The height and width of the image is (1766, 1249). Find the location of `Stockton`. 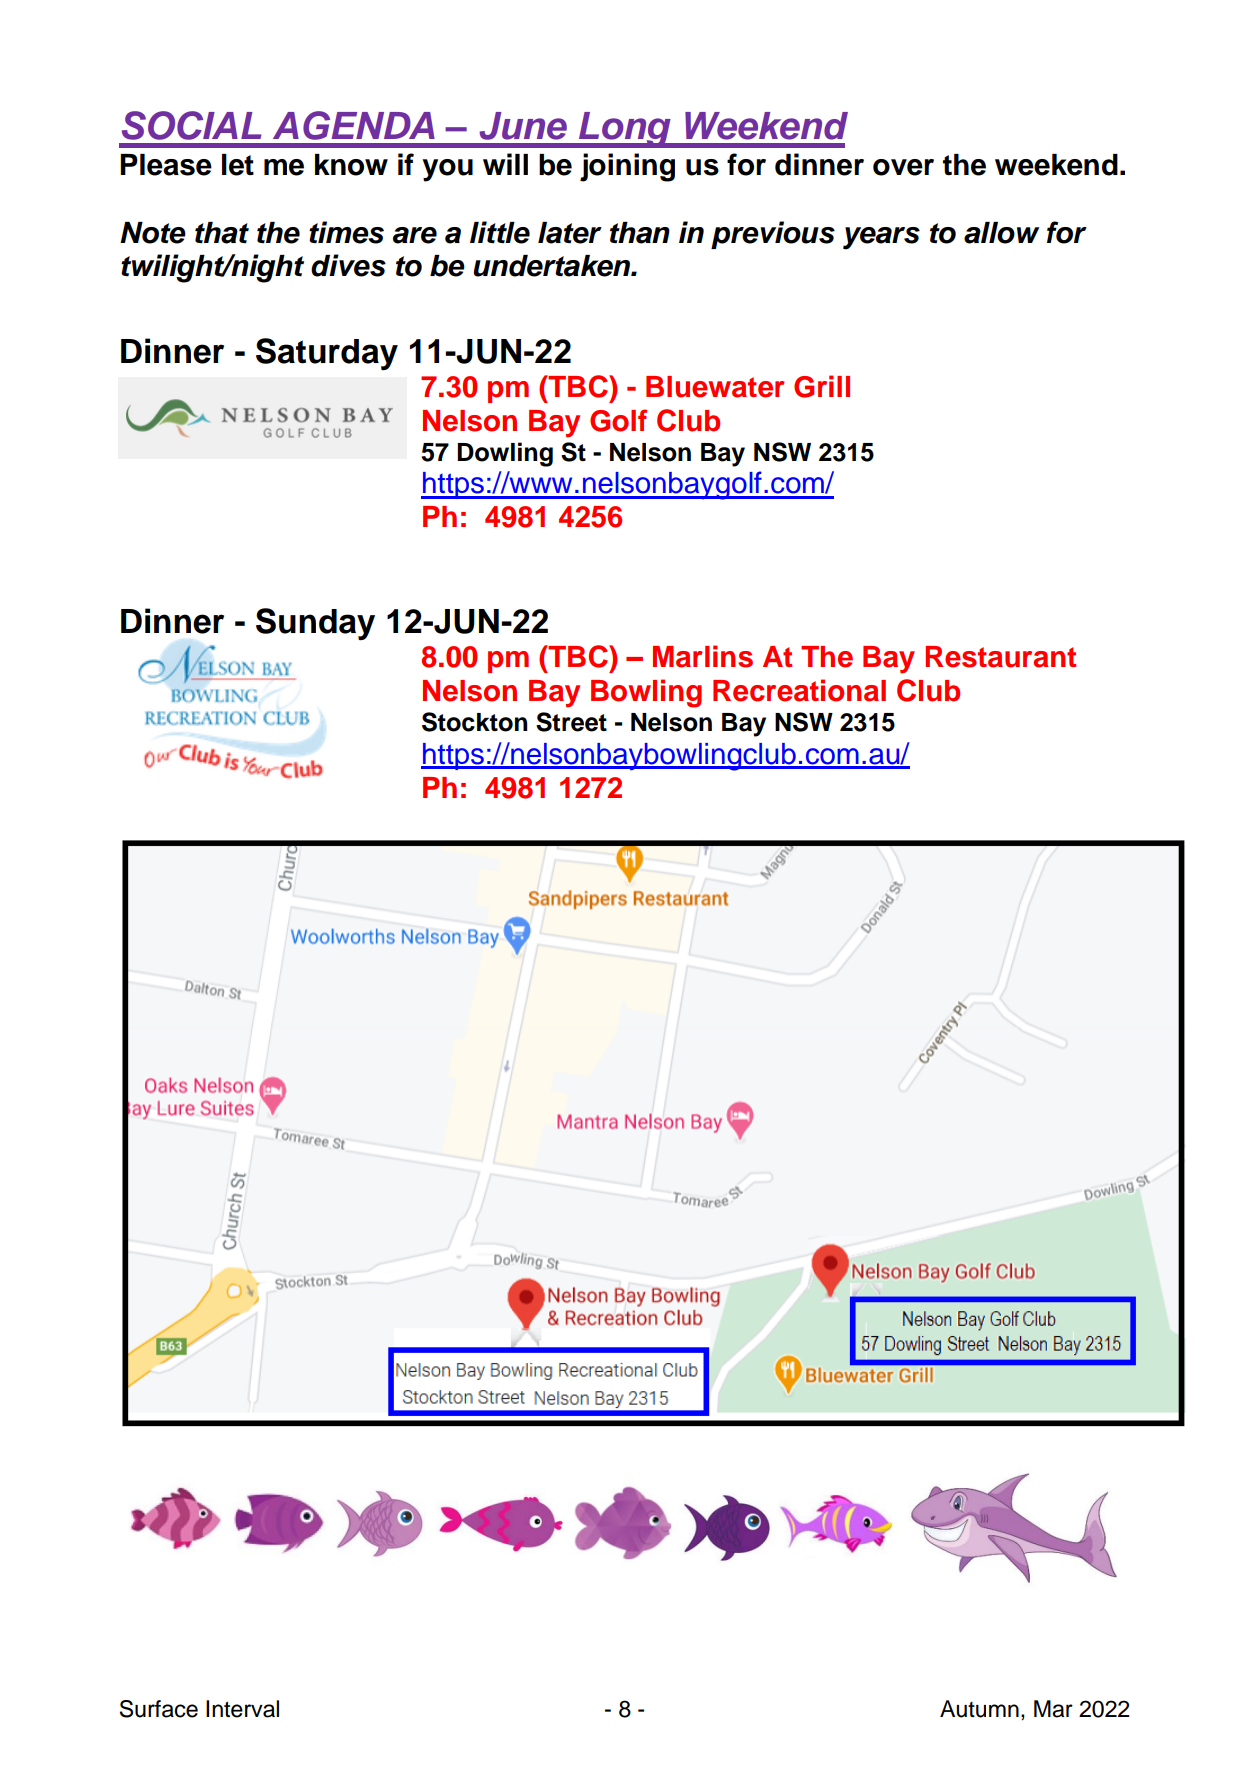

Stockton is located at coordinates (475, 722).
